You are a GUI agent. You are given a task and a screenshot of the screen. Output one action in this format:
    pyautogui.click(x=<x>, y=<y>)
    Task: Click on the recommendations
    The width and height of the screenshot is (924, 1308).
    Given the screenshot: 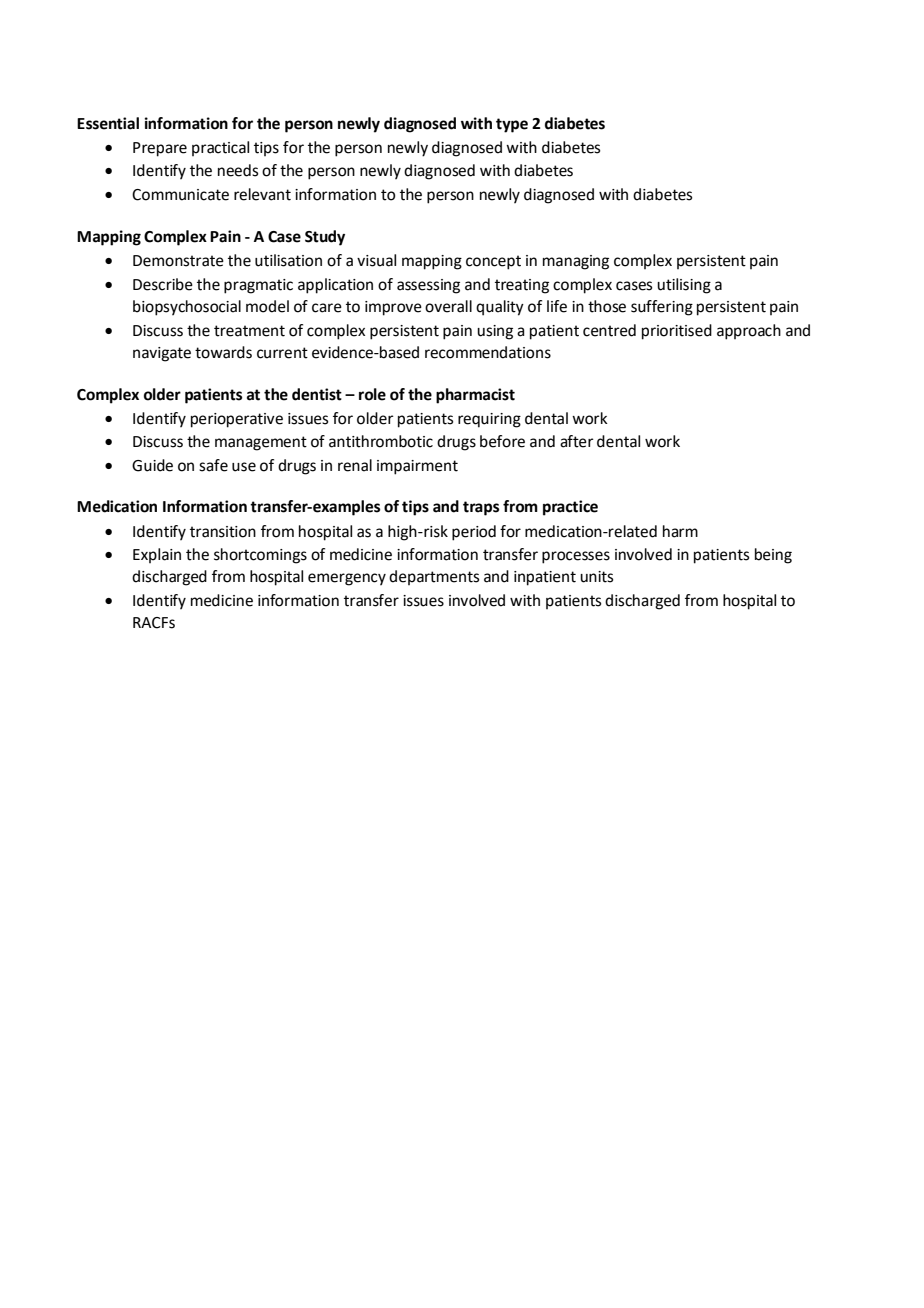 What is the action you would take?
    pyautogui.click(x=488, y=352)
